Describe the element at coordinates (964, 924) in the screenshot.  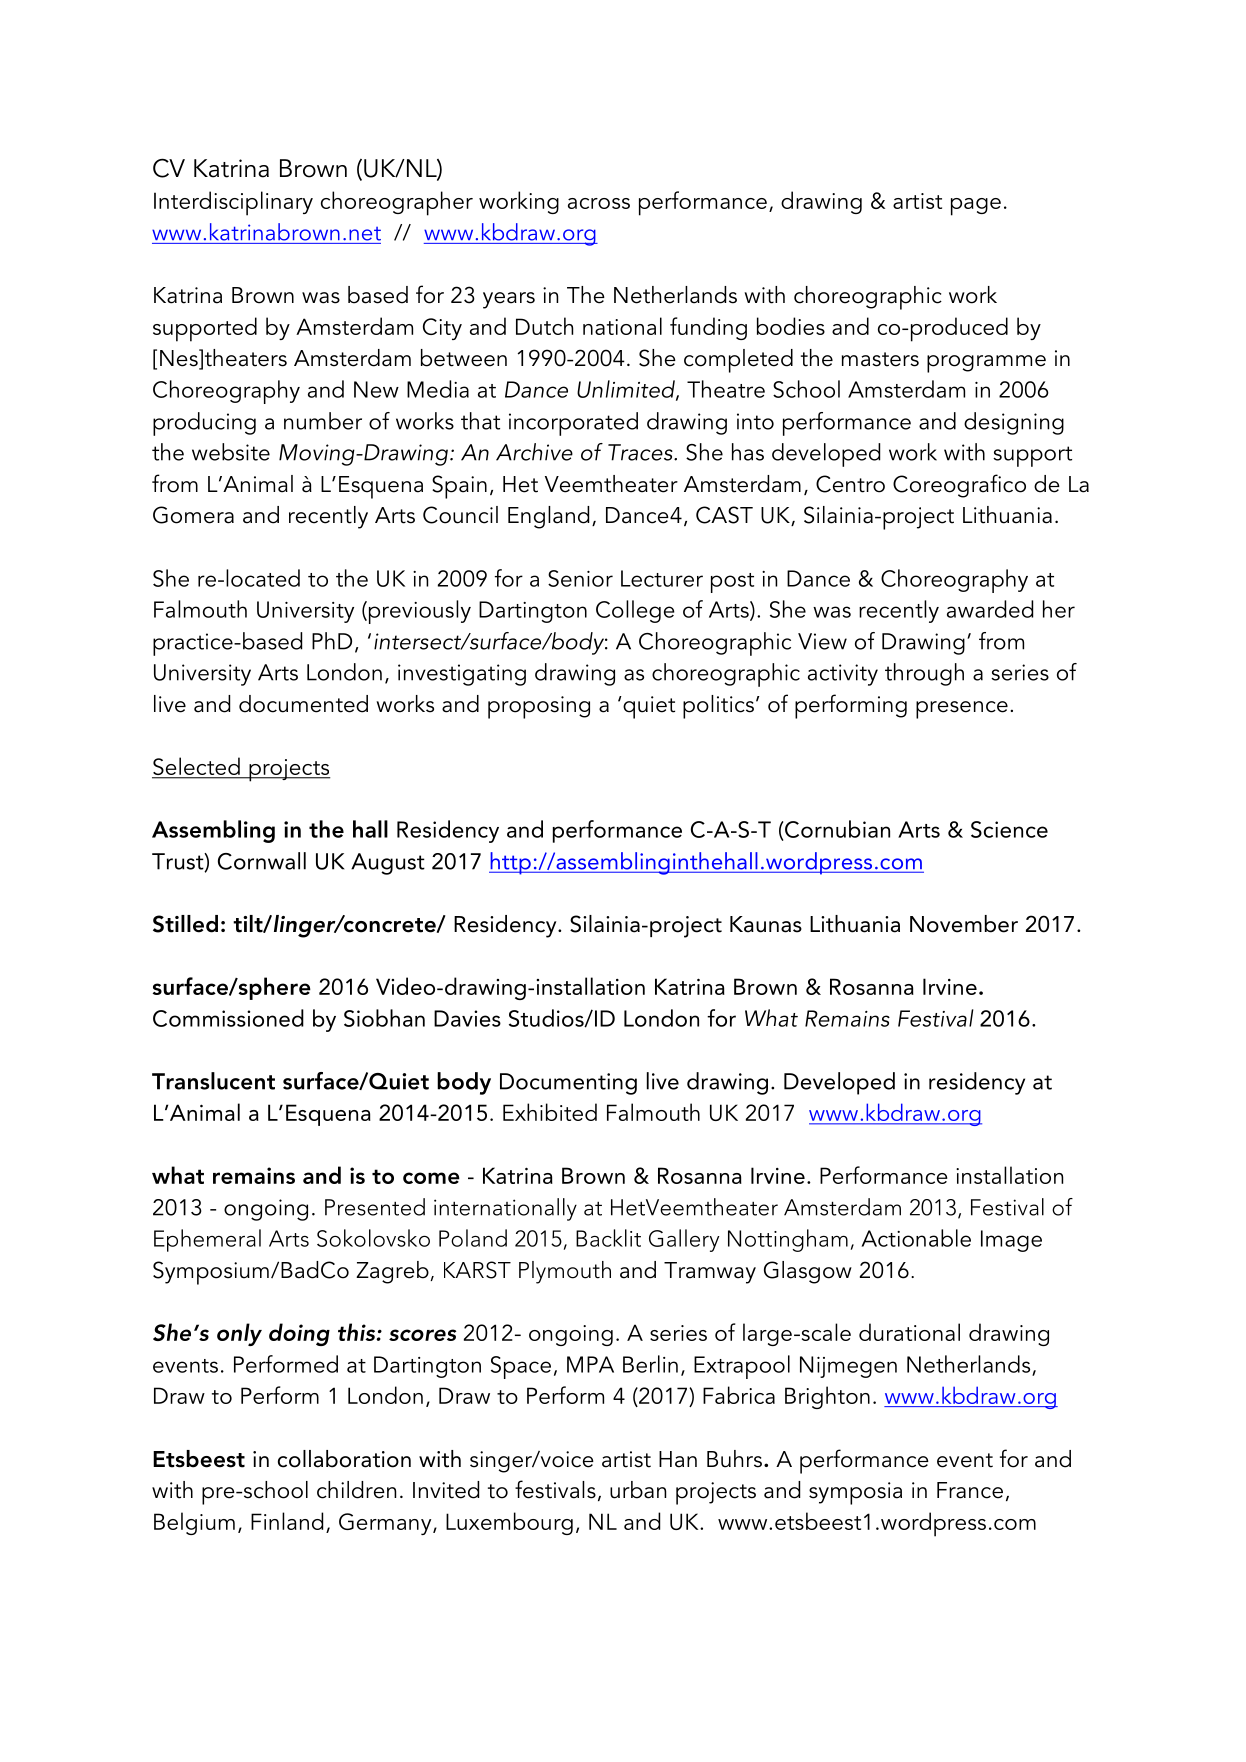
I see `November` at that location.
